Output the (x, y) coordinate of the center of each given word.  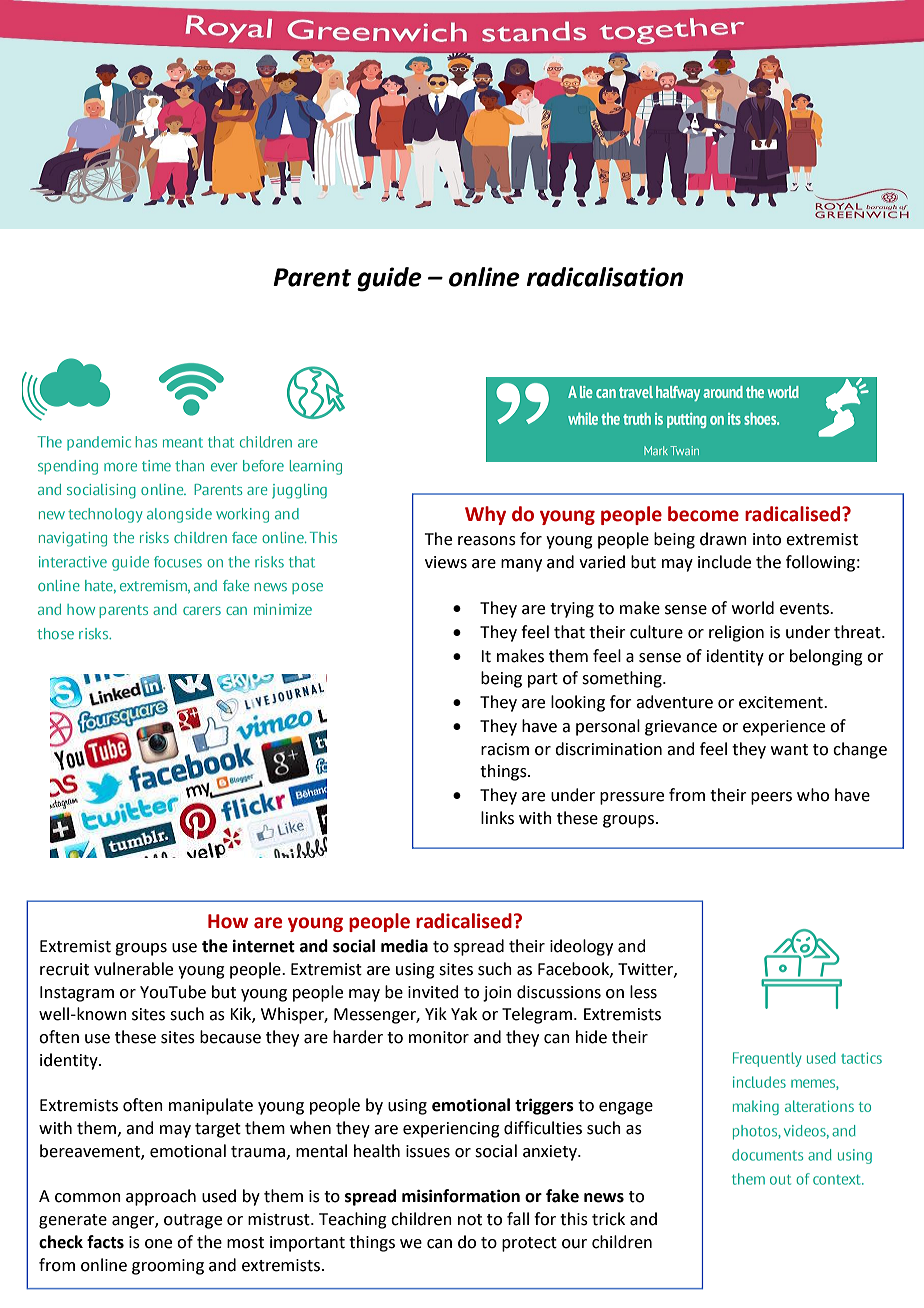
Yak (464, 1014)
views (446, 562)
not (470, 1220)
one (158, 1244)
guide (389, 279)
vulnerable (133, 969)
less (643, 992)
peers (771, 798)
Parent (312, 277)
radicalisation (605, 277)
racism (505, 749)
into (767, 539)
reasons (487, 541)
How (228, 921)
